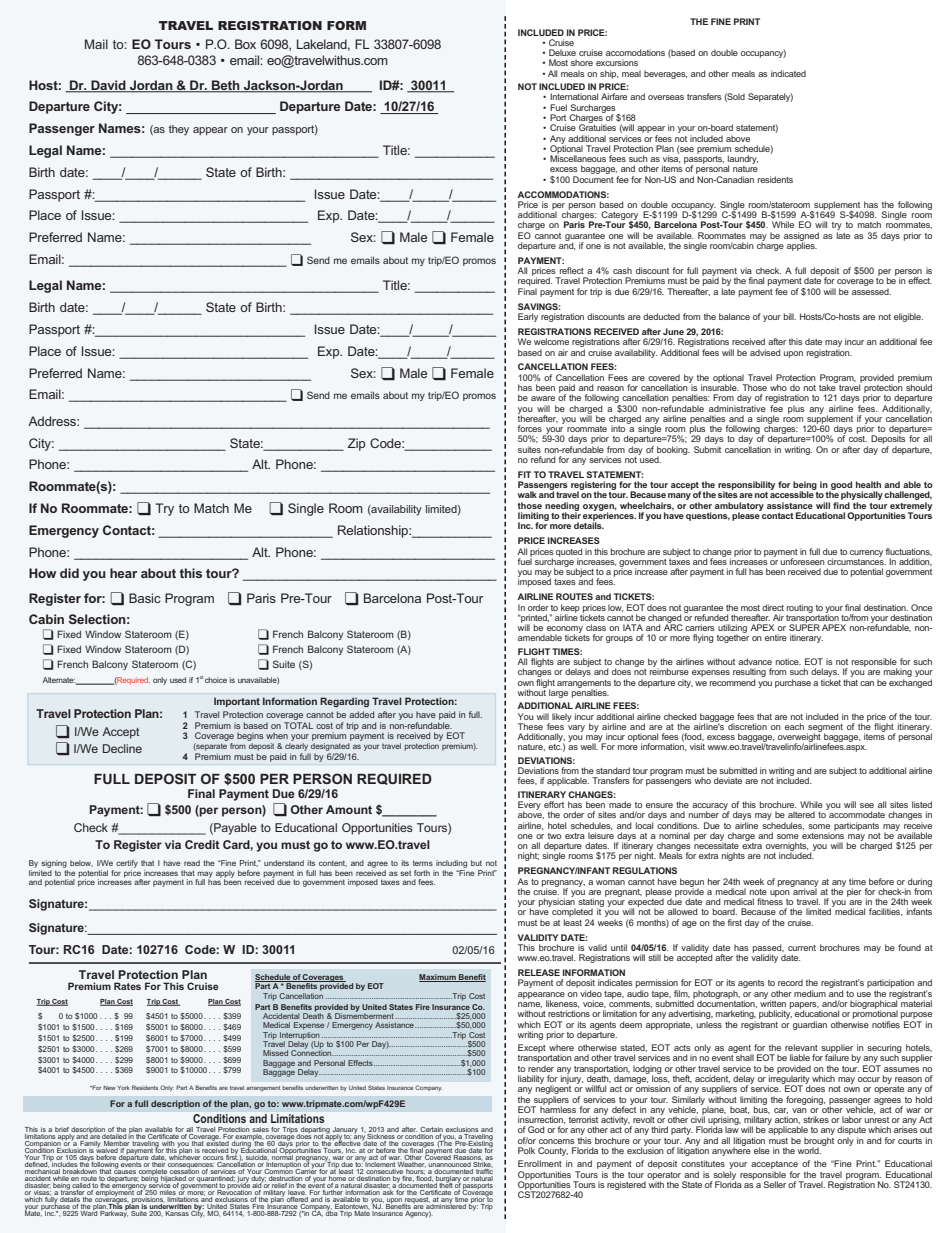  Describe the element at coordinates (62, 1129) in the screenshot. I see `brief` at that location.
